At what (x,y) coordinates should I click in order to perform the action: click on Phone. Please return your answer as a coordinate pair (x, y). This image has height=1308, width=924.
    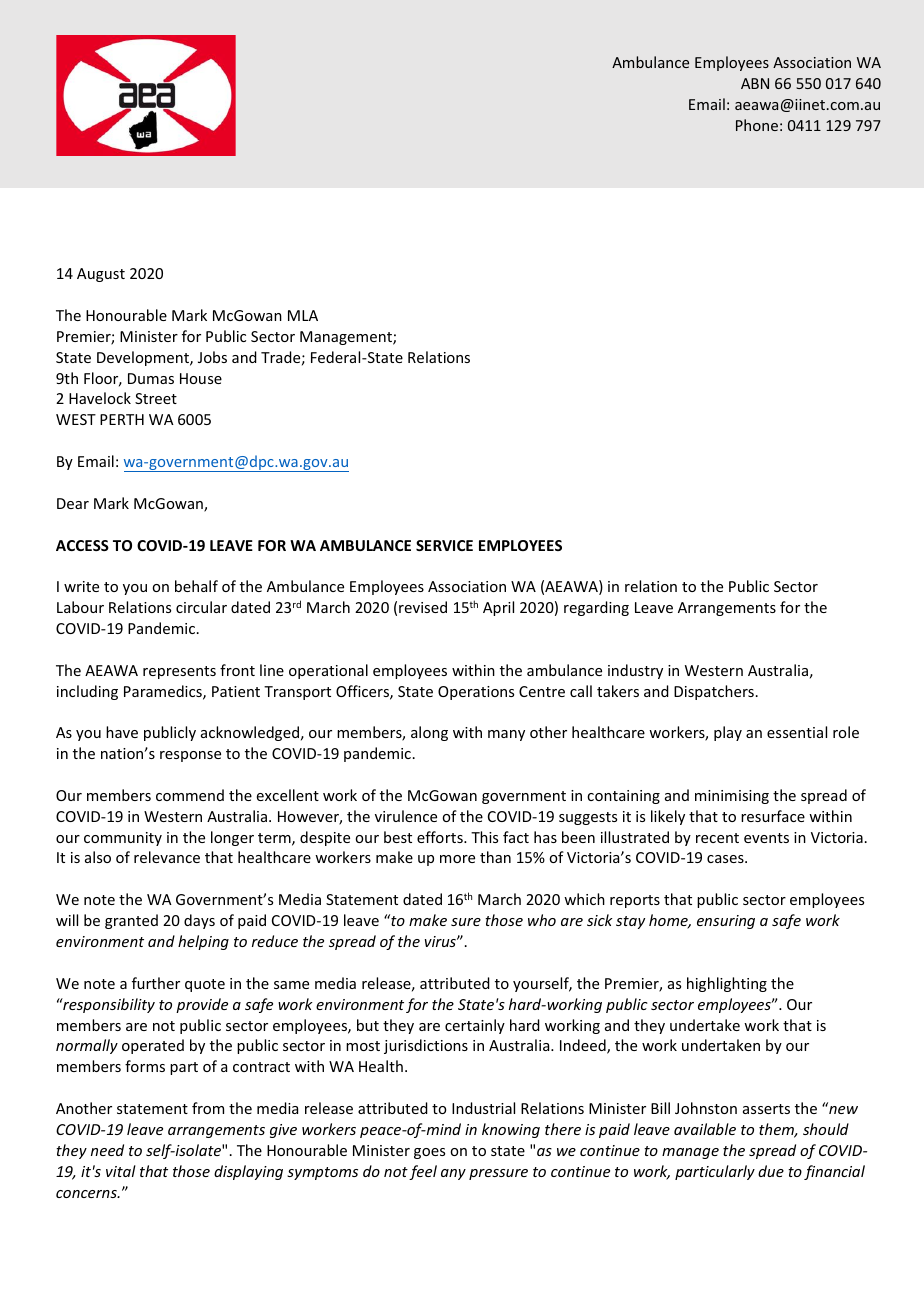
    Looking at the image, I should click on (757, 125).
